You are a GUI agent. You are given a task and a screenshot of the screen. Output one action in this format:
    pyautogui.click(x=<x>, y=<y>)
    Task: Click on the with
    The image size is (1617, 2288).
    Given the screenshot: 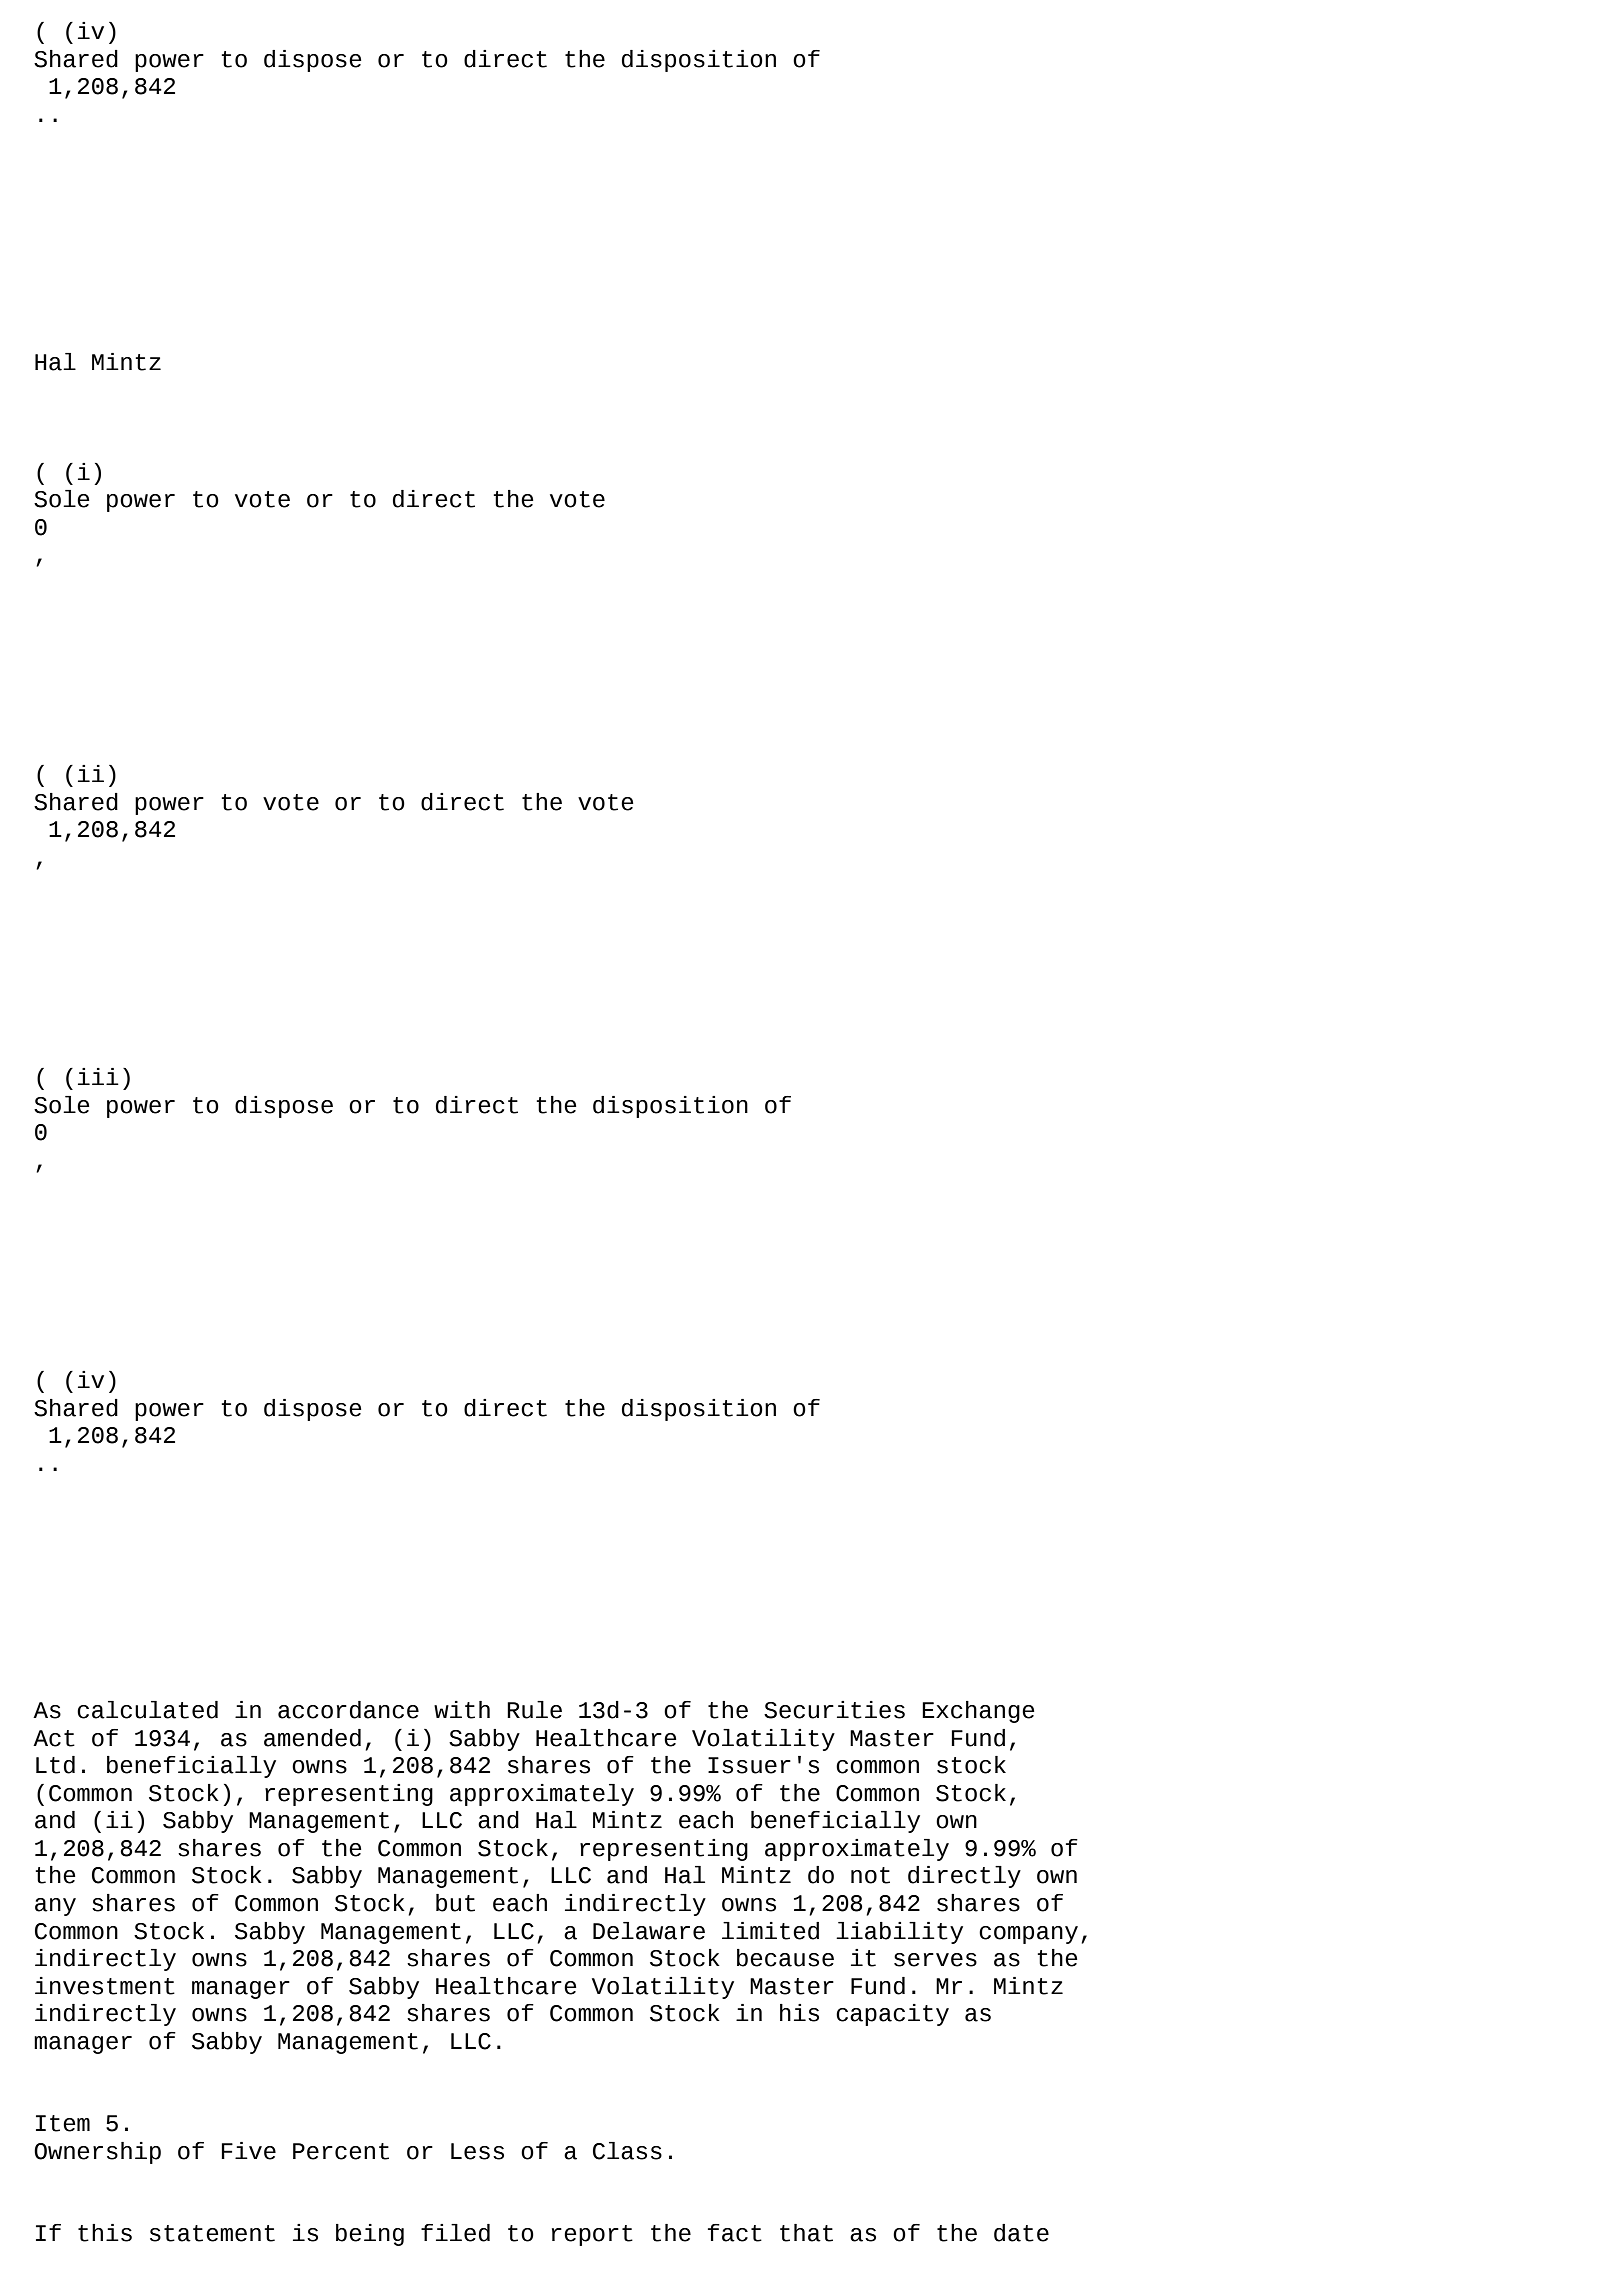 What is the action you would take?
    pyautogui.click(x=462, y=1710)
